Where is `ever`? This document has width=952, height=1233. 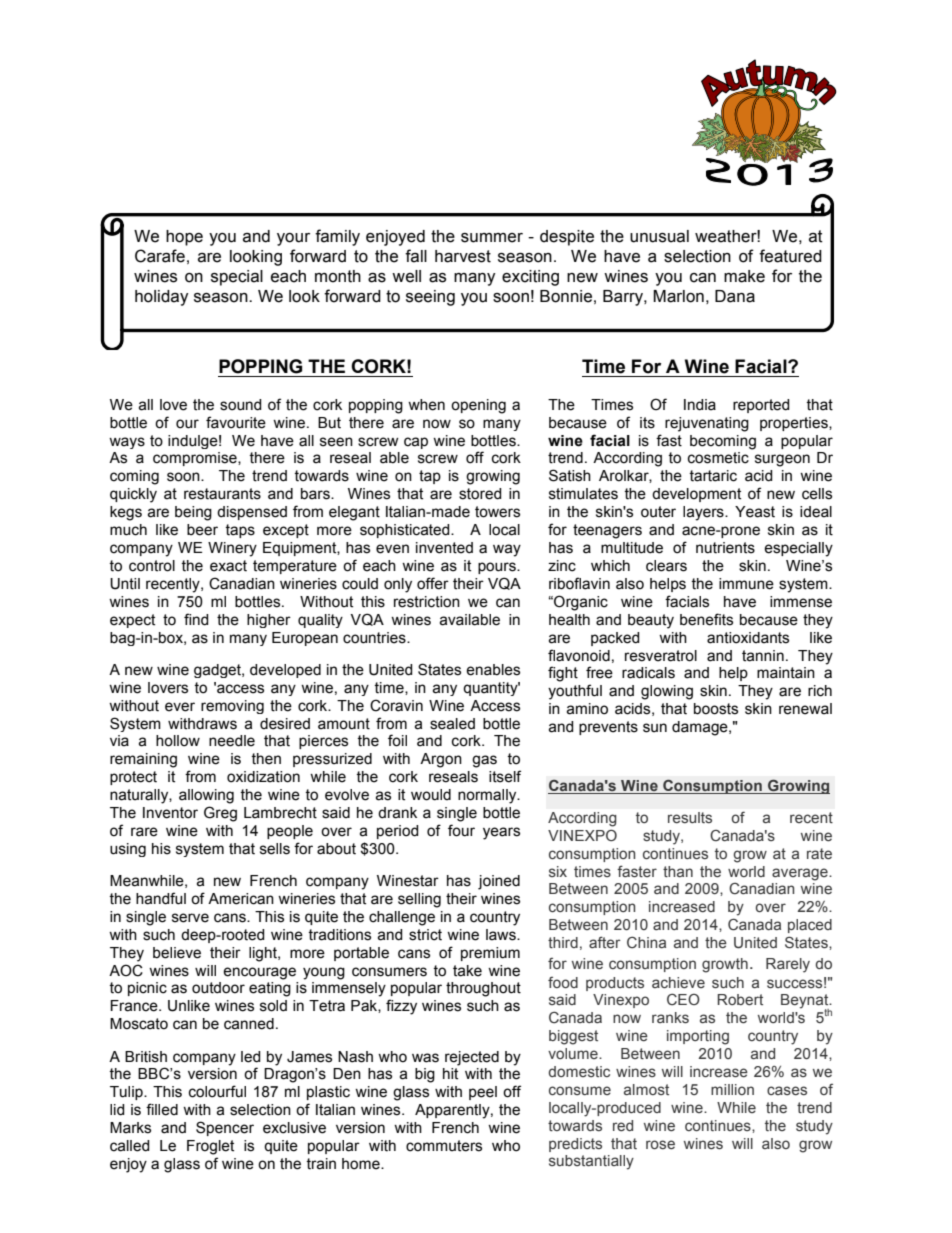
ever is located at coordinates (180, 707).
